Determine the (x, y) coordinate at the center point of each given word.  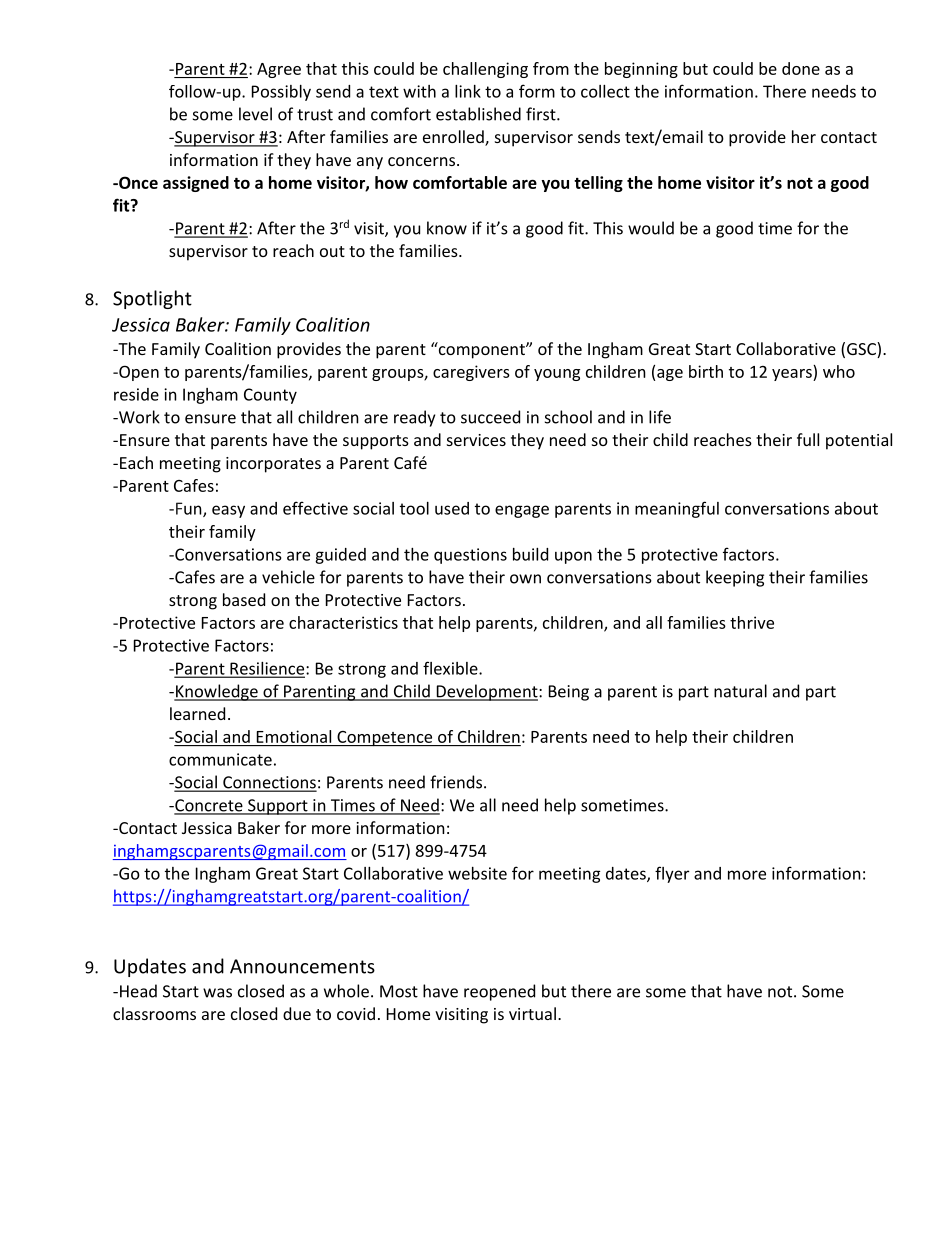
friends (457, 782)
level (255, 114)
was (217, 993)
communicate (220, 759)
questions (470, 556)
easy (228, 511)
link (468, 91)
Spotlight (152, 299)
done (801, 68)
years (793, 375)
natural (740, 691)
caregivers (471, 373)
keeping (735, 578)
